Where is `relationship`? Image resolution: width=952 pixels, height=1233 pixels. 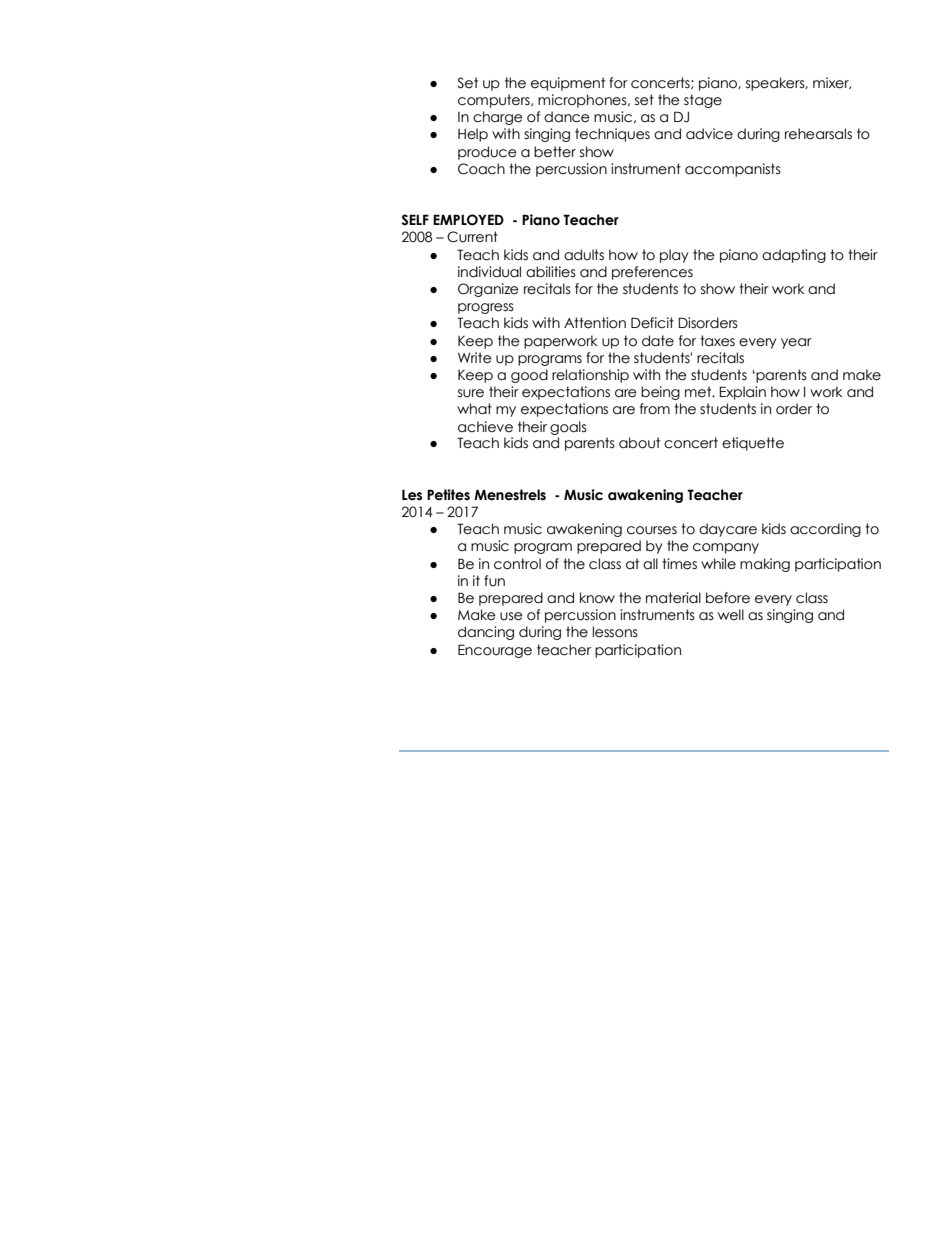 relationship is located at coordinates (590, 376).
